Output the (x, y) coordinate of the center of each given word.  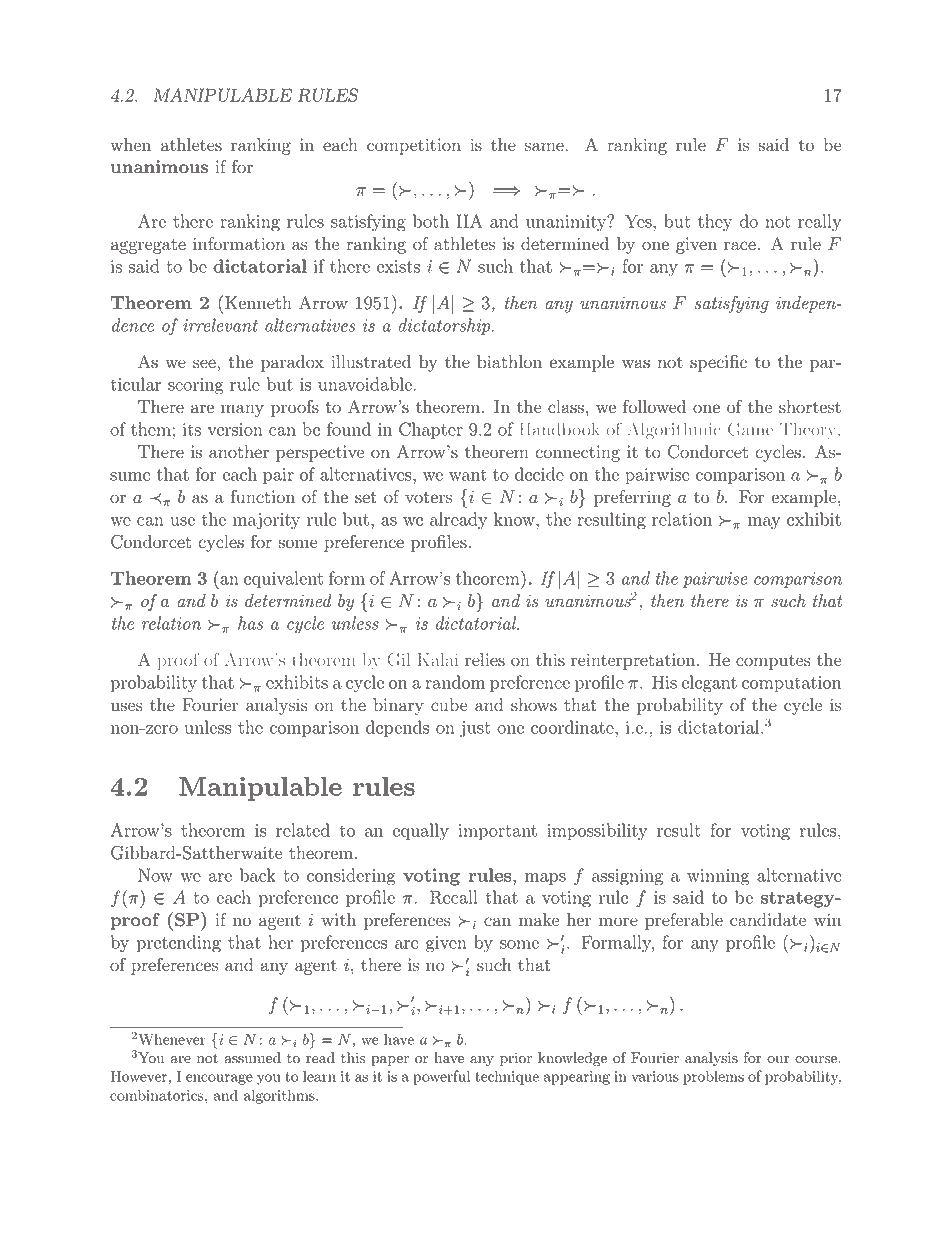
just (475, 729)
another (239, 452)
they (715, 223)
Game (750, 429)
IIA (469, 221)
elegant (709, 684)
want (468, 475)
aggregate (148, 246)
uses (127, 707)
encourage (219, 1079)
